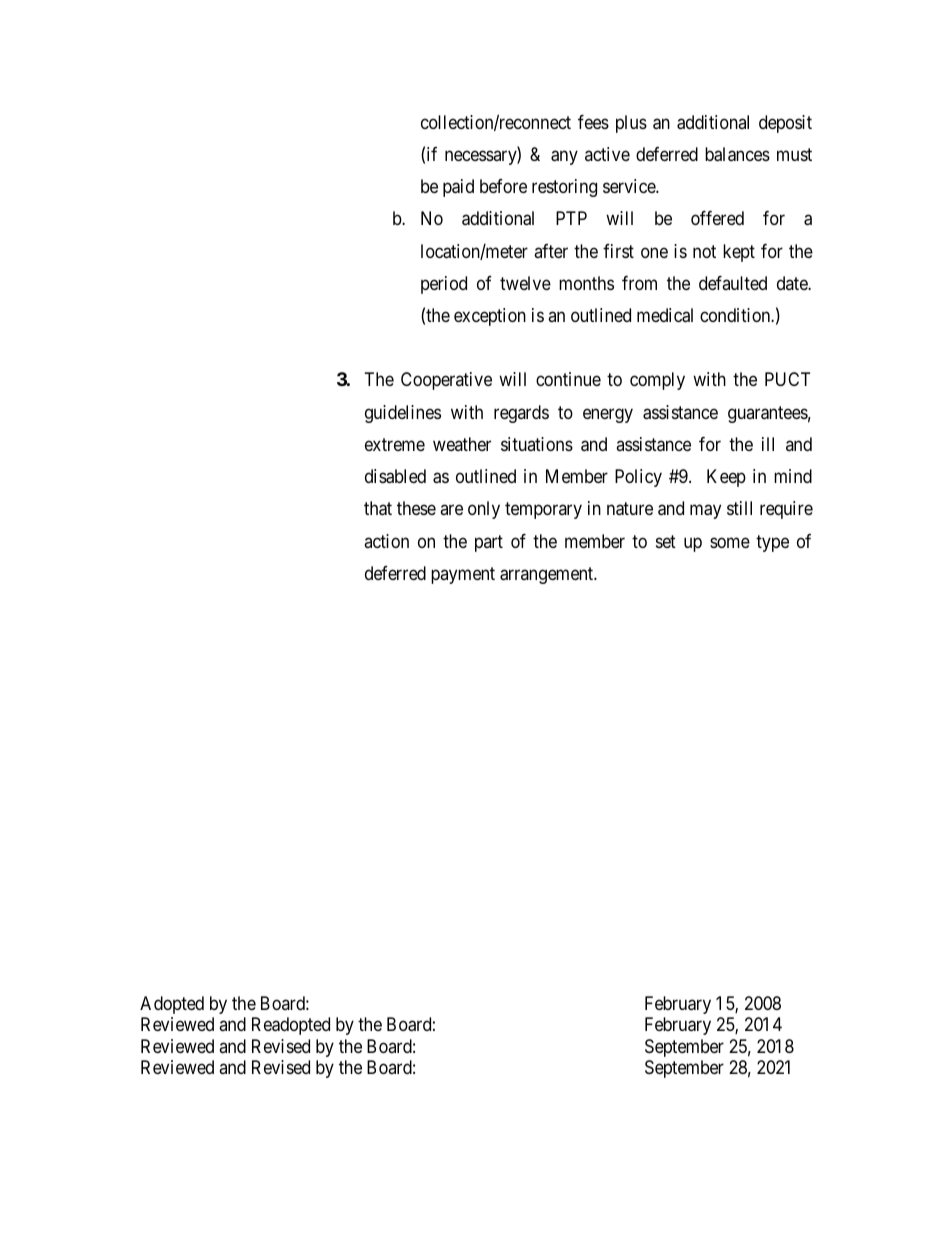  Describe the element at coordinates (548, 575) in the image. I see `arrangement` at that location.
